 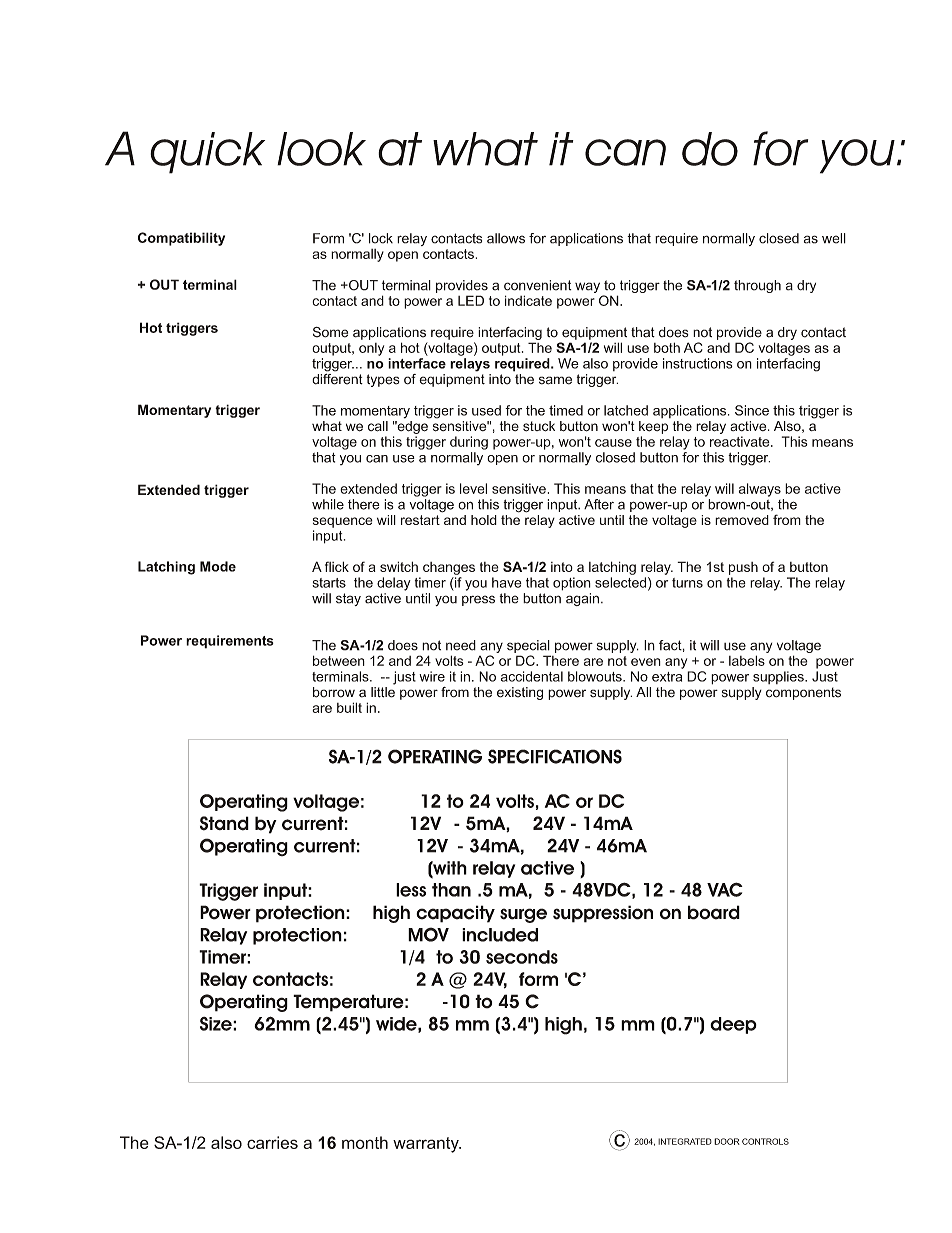 I want to click on warranty, so click(x=427, y=1145).
